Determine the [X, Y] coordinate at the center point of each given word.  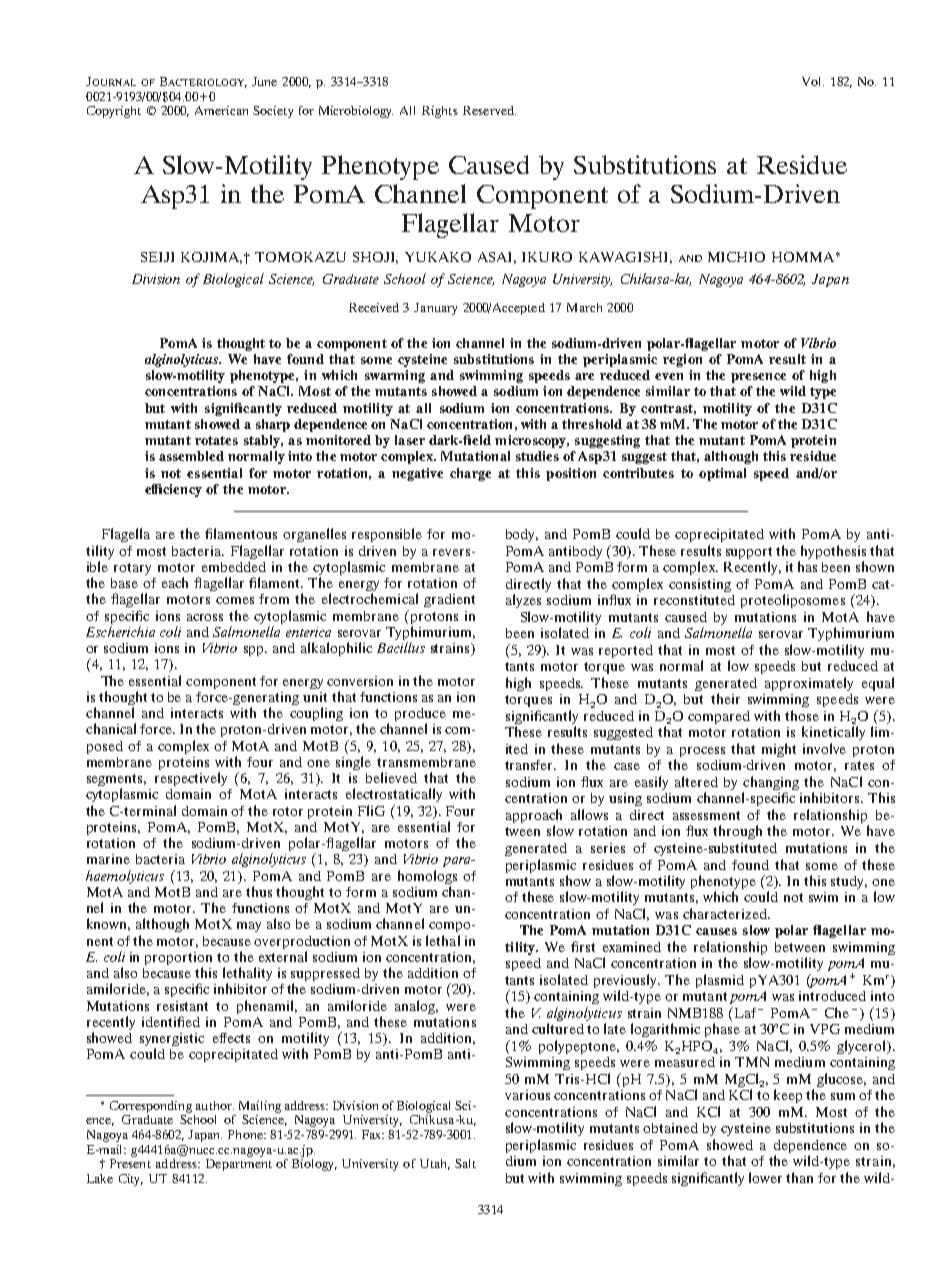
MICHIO [736, 257]
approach [534, 817]
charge [470, 474]
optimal [722, 474]
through [737, 832]
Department [239, 1165]
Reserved [489, 110]
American [221, 110]
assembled [191, 456]
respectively [191, 779]
